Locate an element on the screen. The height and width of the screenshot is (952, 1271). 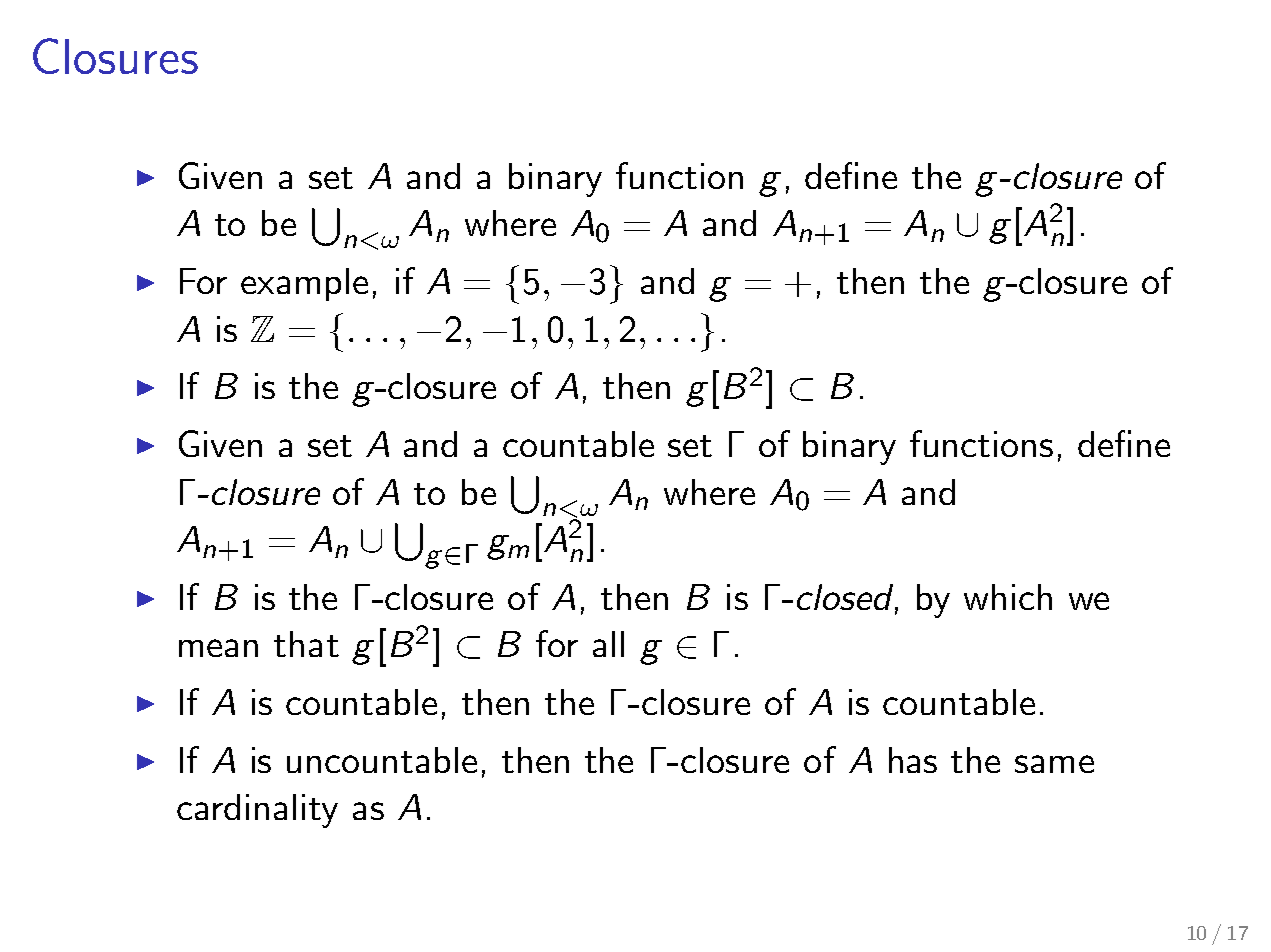
cardinality is located at coordinates (257, 811).
